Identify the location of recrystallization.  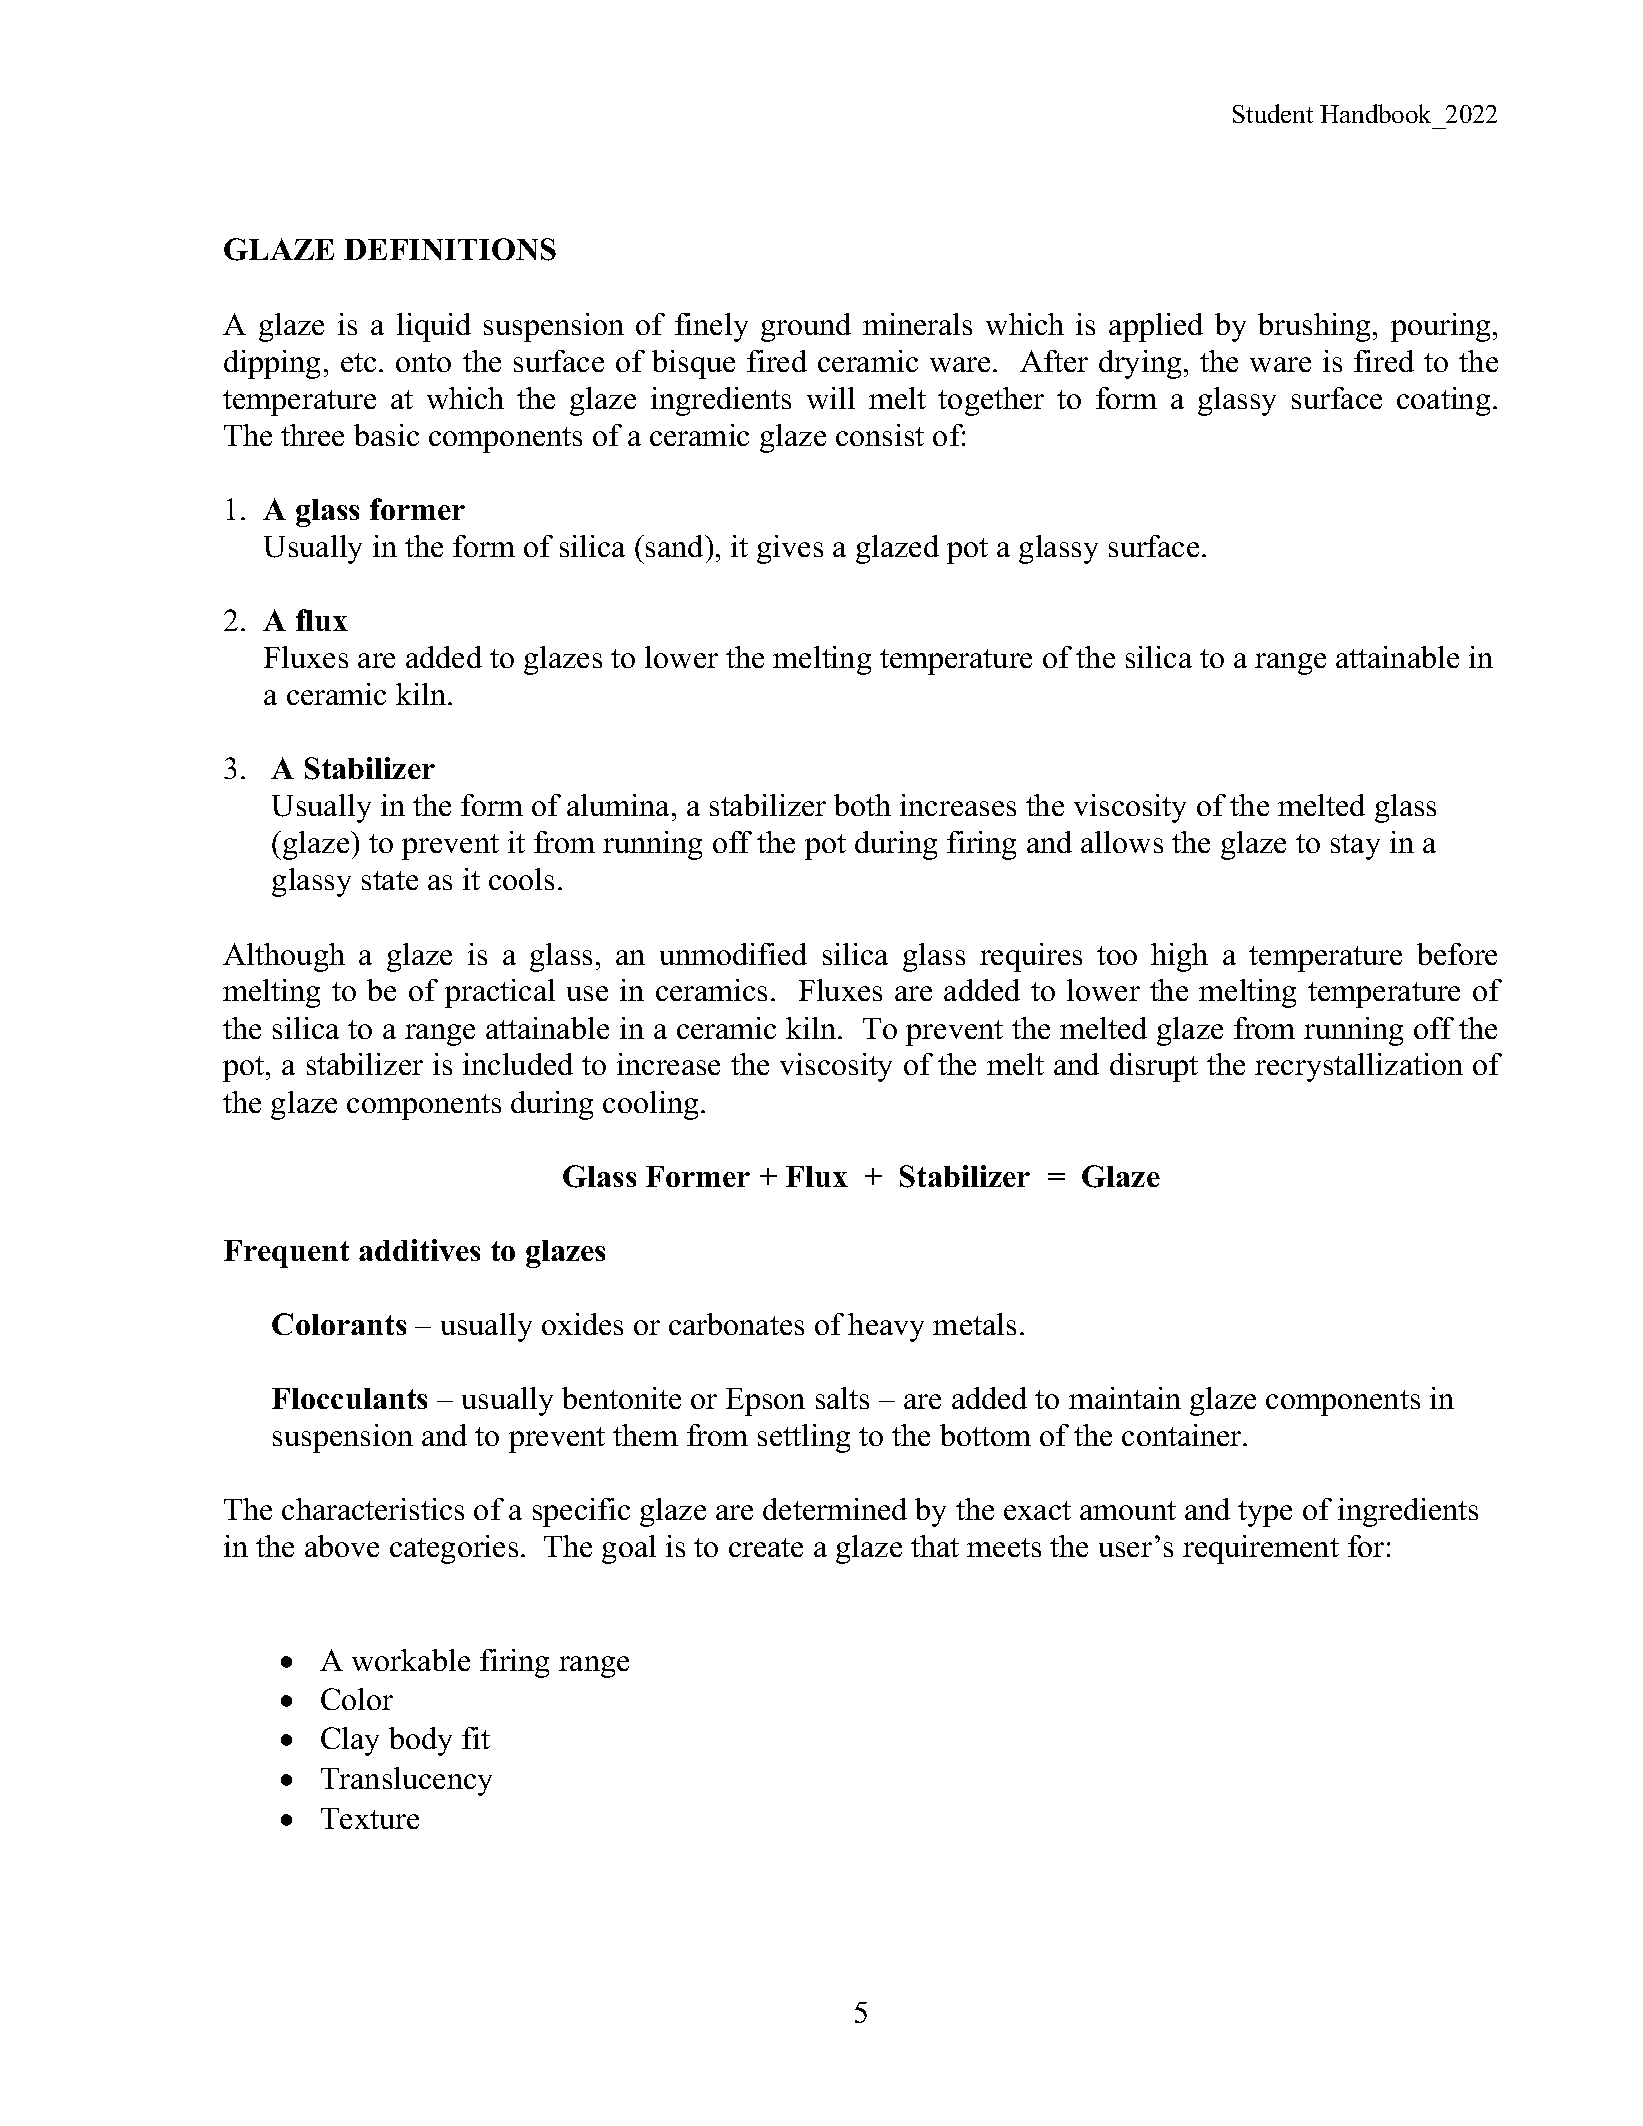
(1359, 1067).
